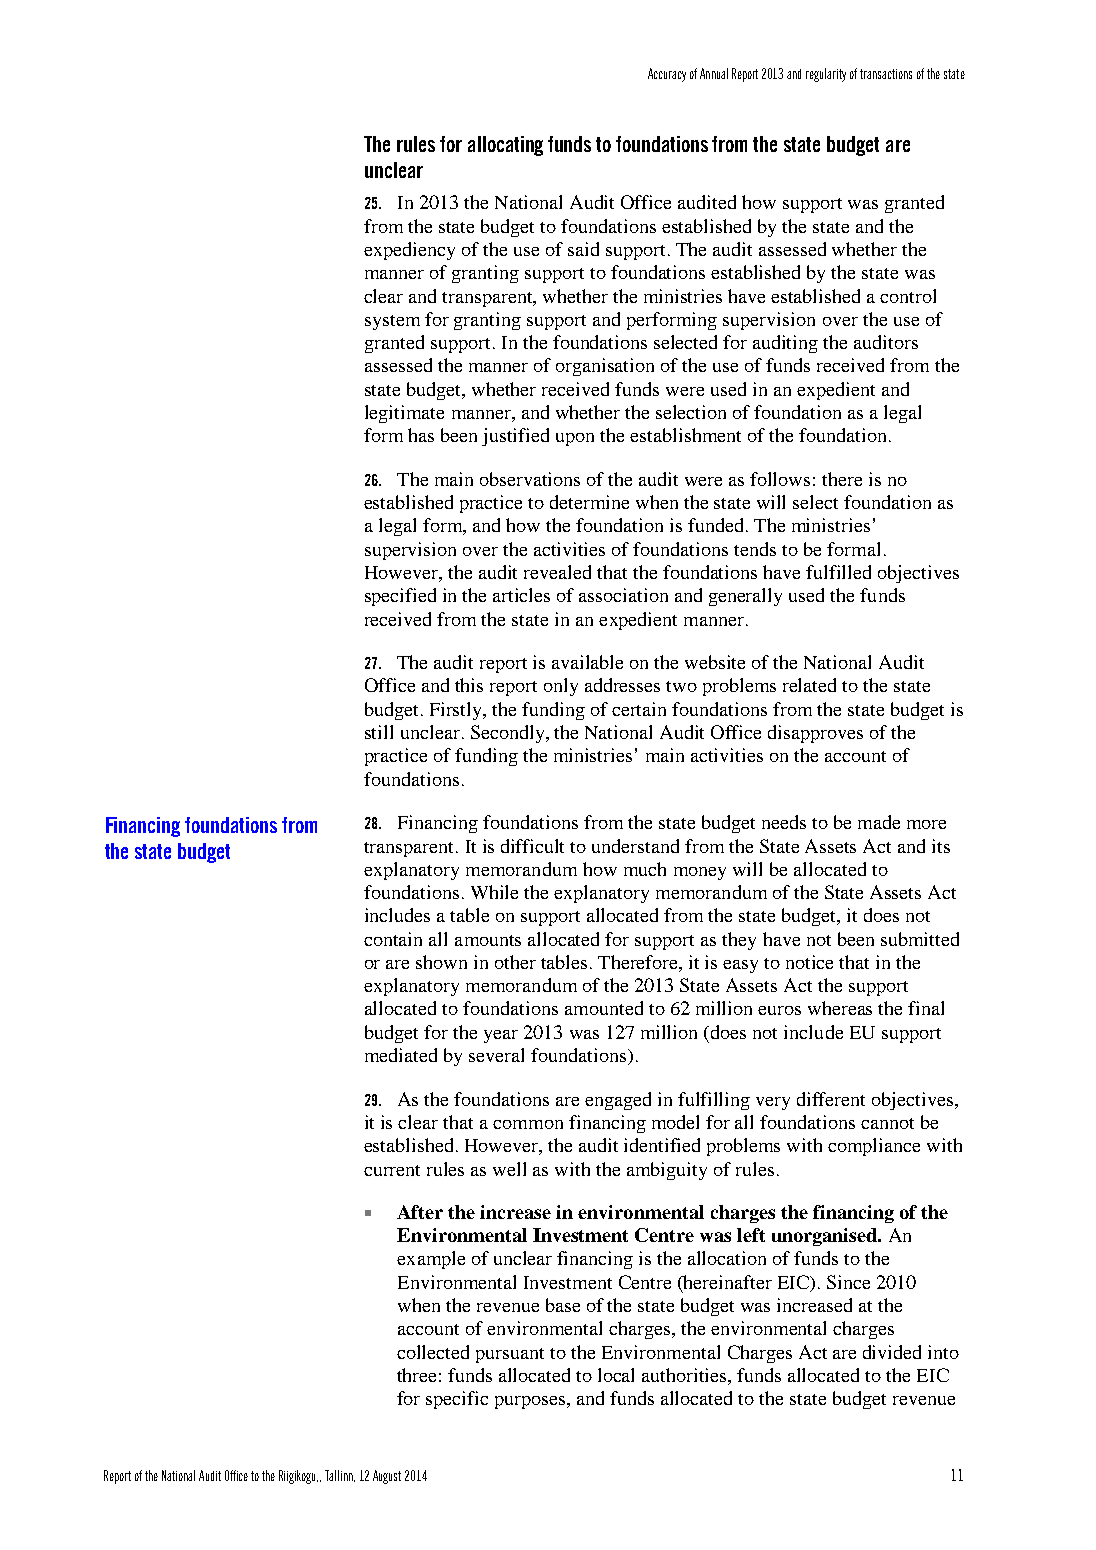 Image resolution: width=1096 pixels, height=1550 pixels. Describe the element at coordinates (616, 1375) in the screenshot. I see `local` at that location.
